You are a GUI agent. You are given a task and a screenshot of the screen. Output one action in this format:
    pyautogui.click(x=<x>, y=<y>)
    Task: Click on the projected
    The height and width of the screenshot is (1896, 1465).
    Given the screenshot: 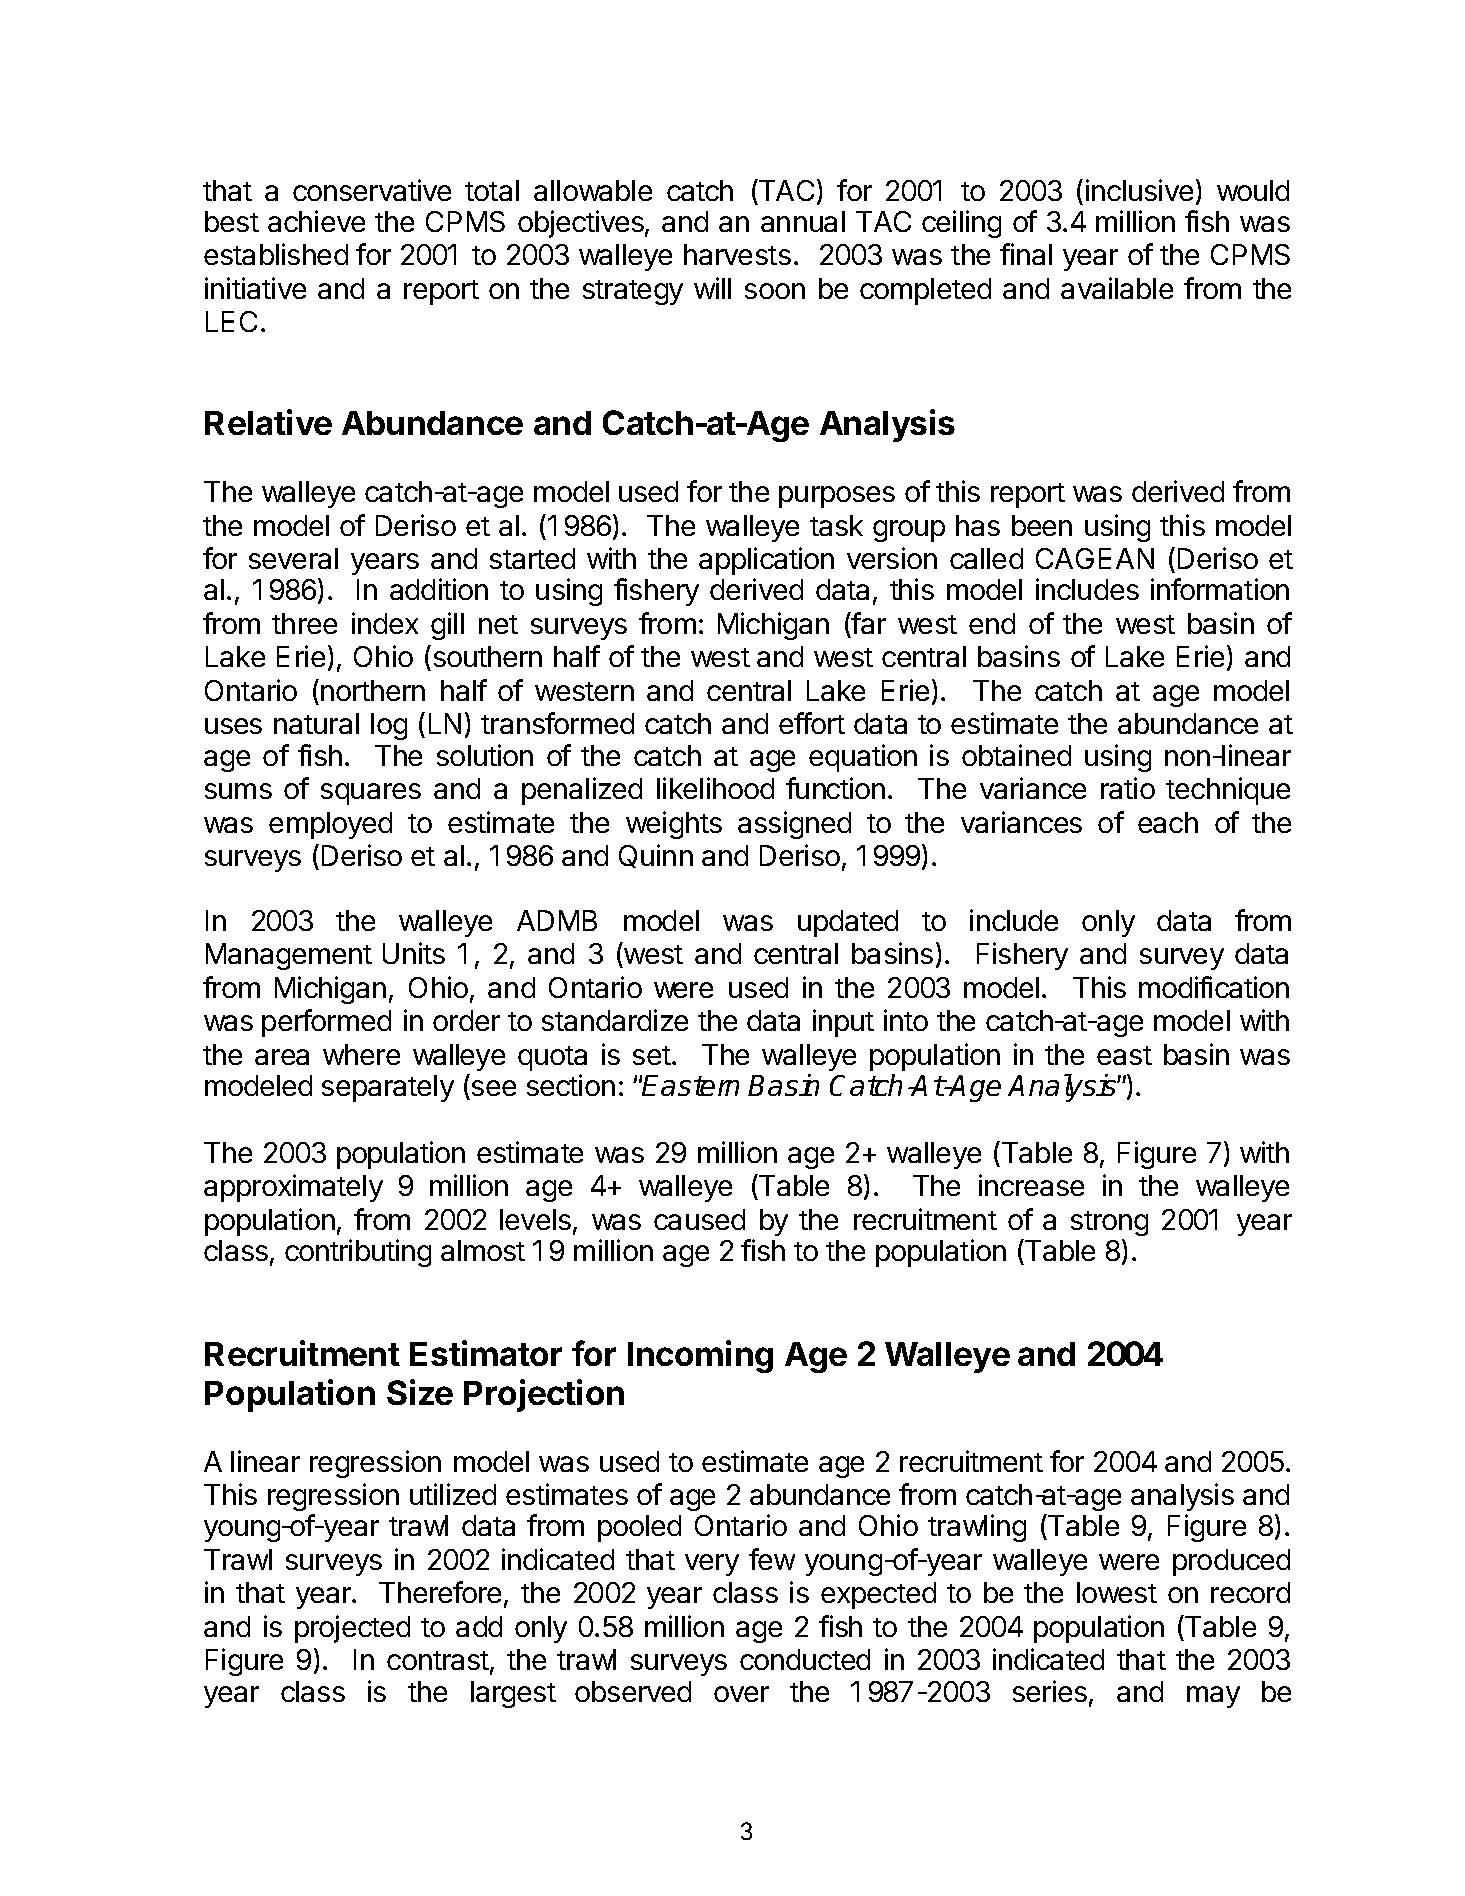 What is the action you would take?
    pyautogui.click(x=352, y=1629)
